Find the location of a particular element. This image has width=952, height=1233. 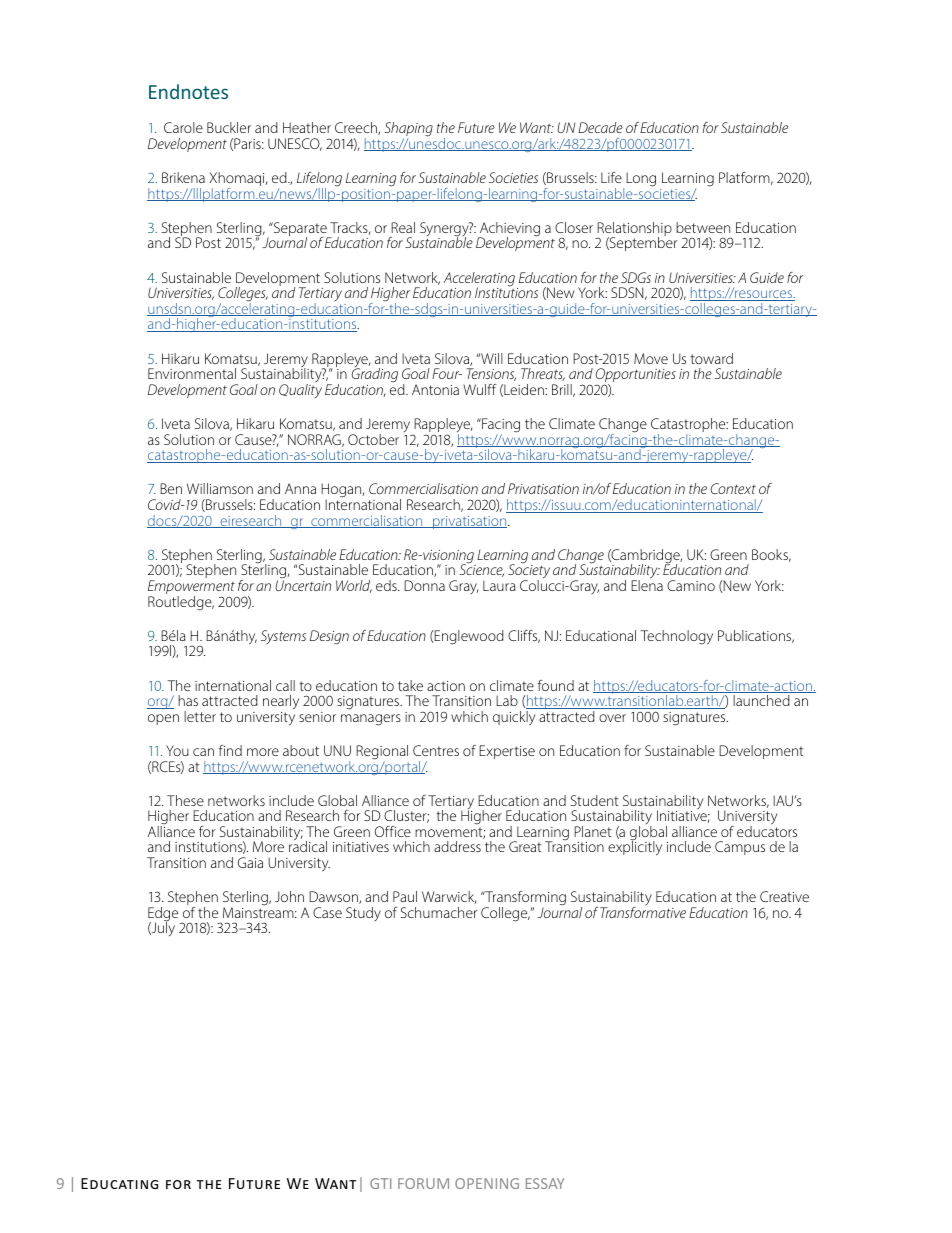

Educating is located at coordinates (119, 1183).
